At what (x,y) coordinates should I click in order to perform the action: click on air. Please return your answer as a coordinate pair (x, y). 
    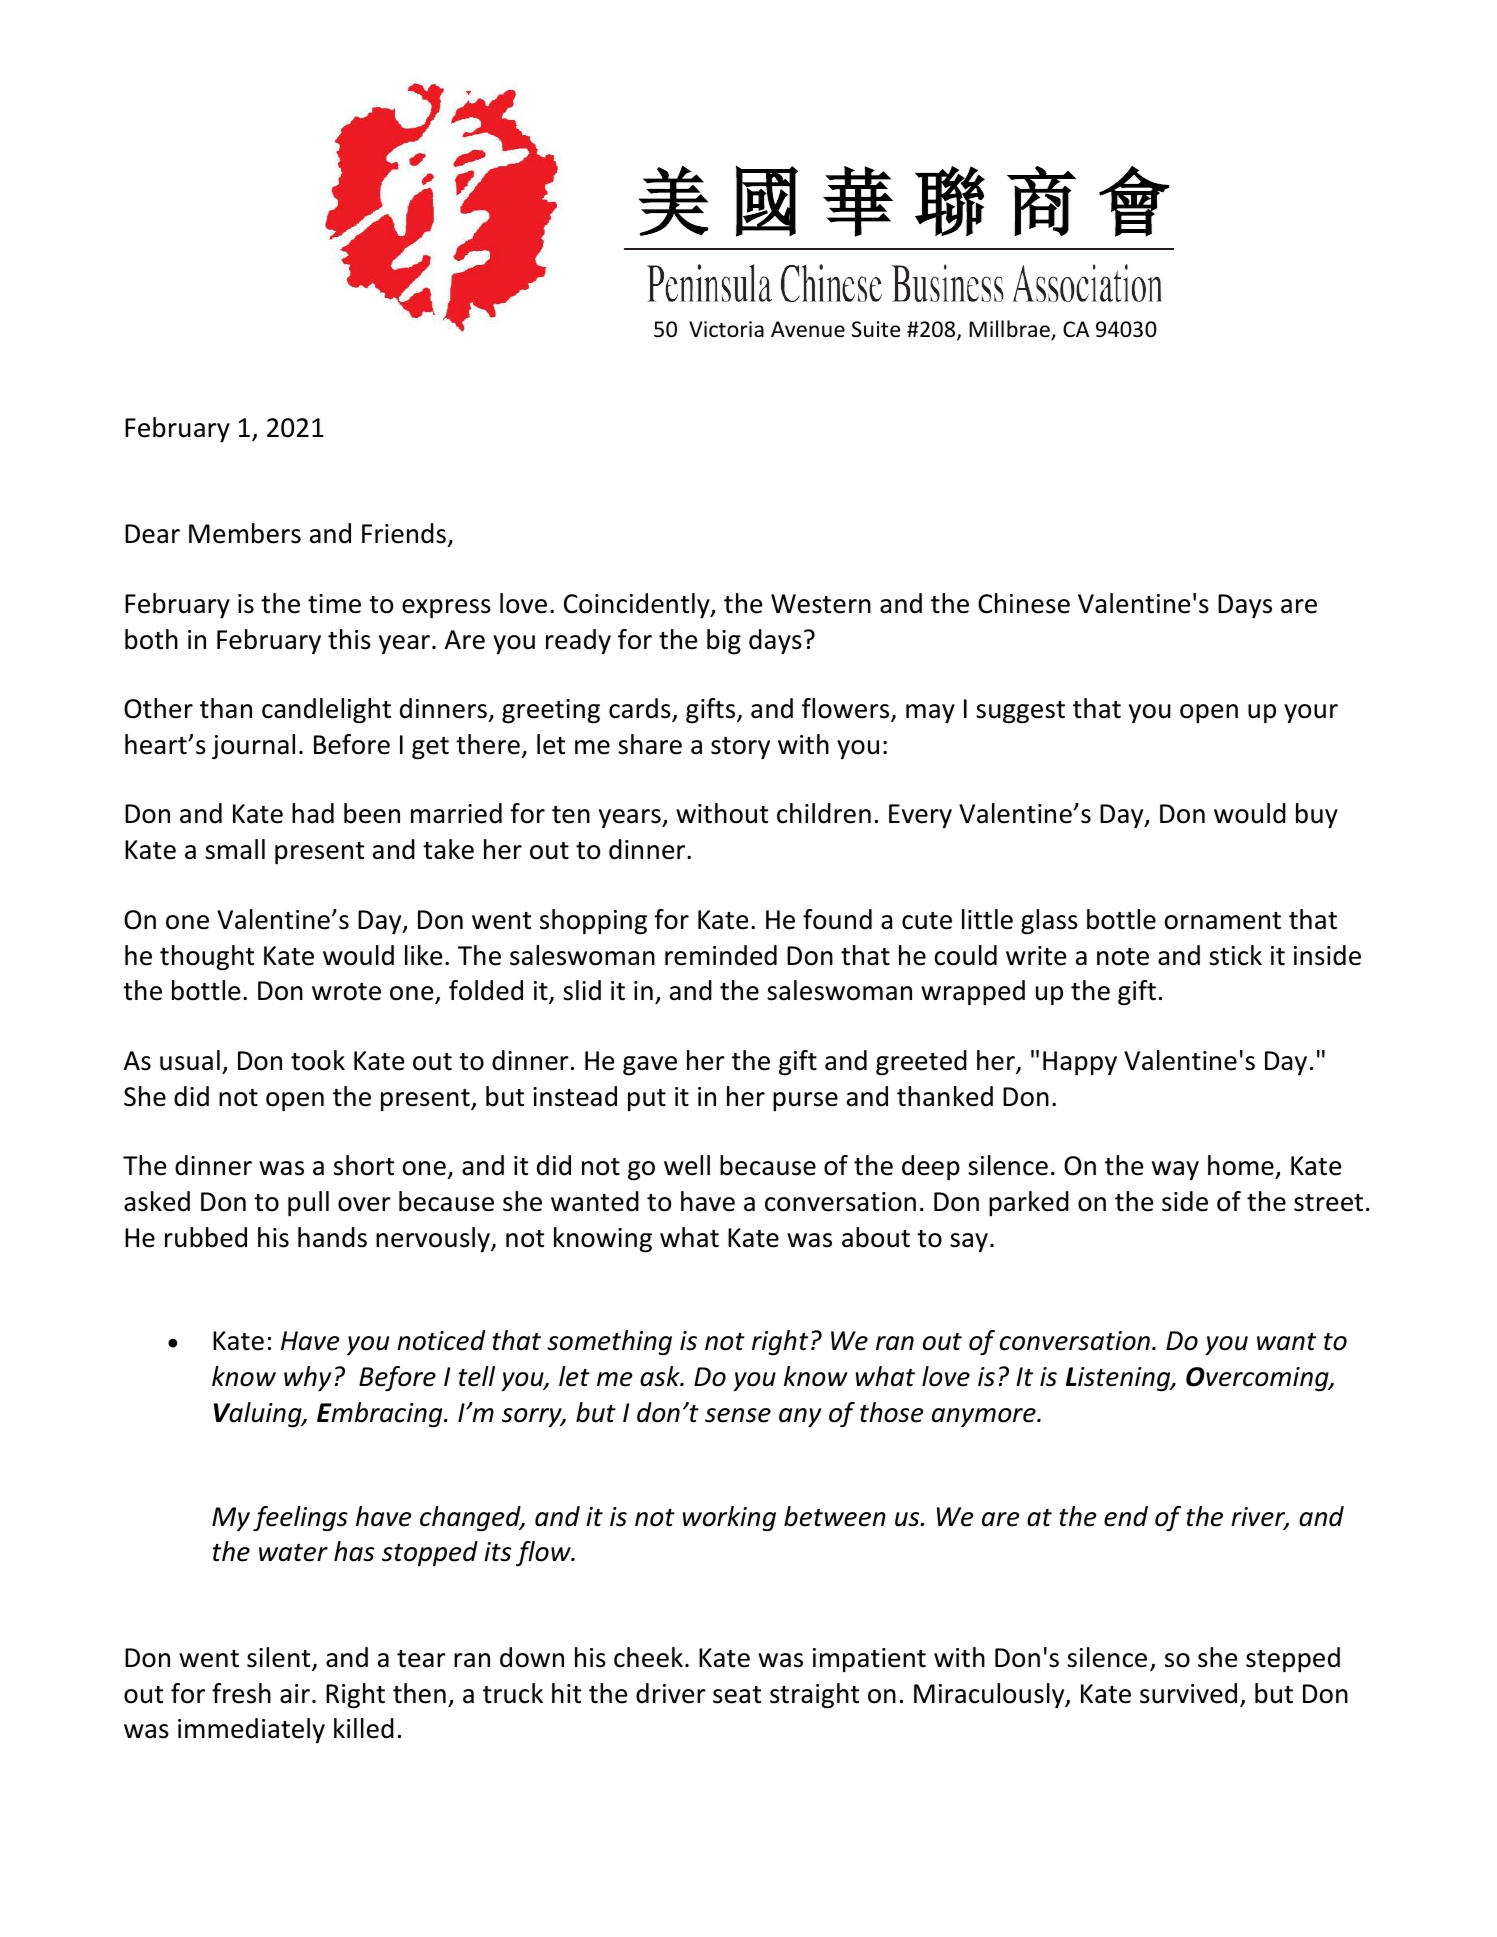
    Looking at the image, I should click on (295, 1694).
